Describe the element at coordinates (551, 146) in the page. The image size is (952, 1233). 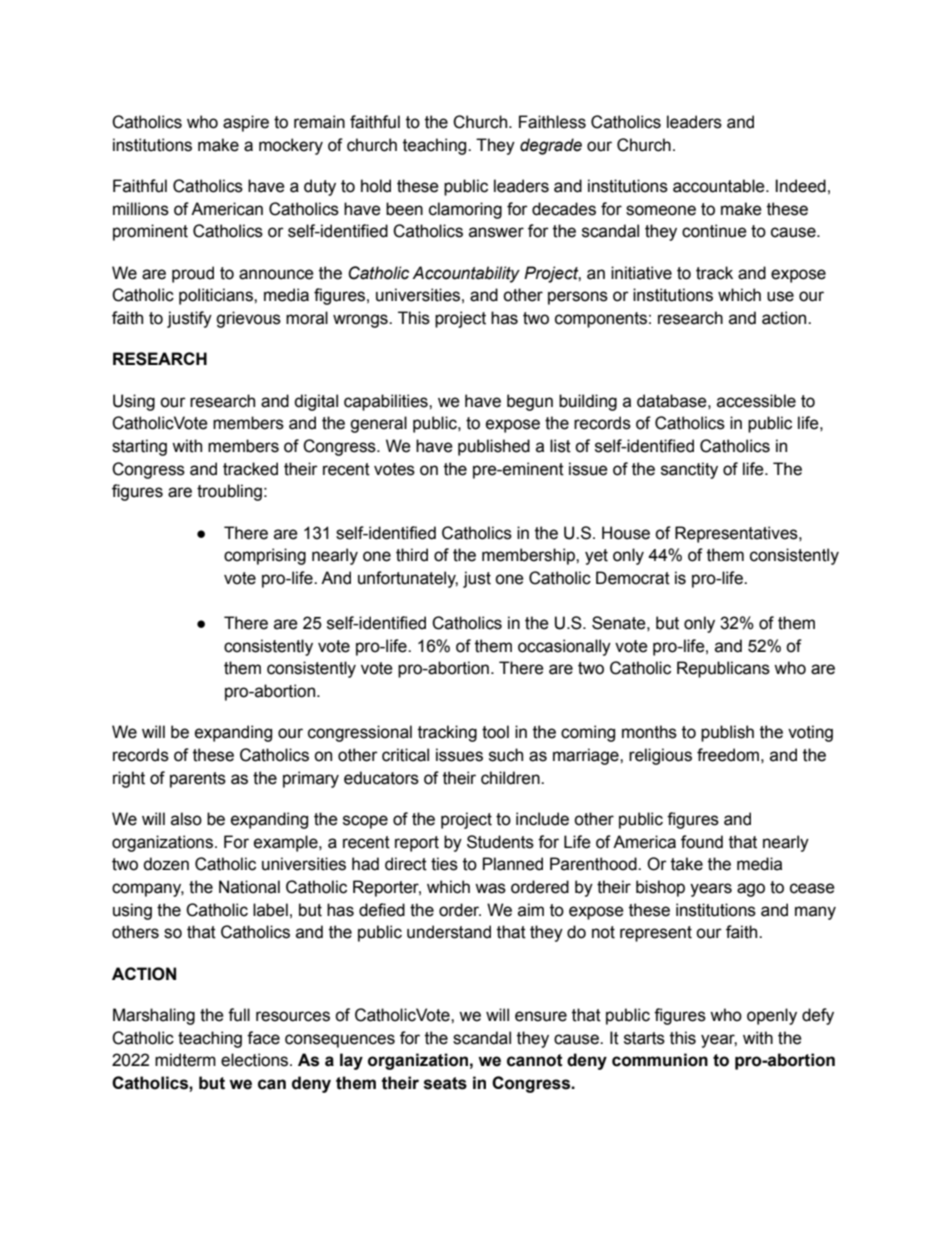
I see `degrade` at that location.
